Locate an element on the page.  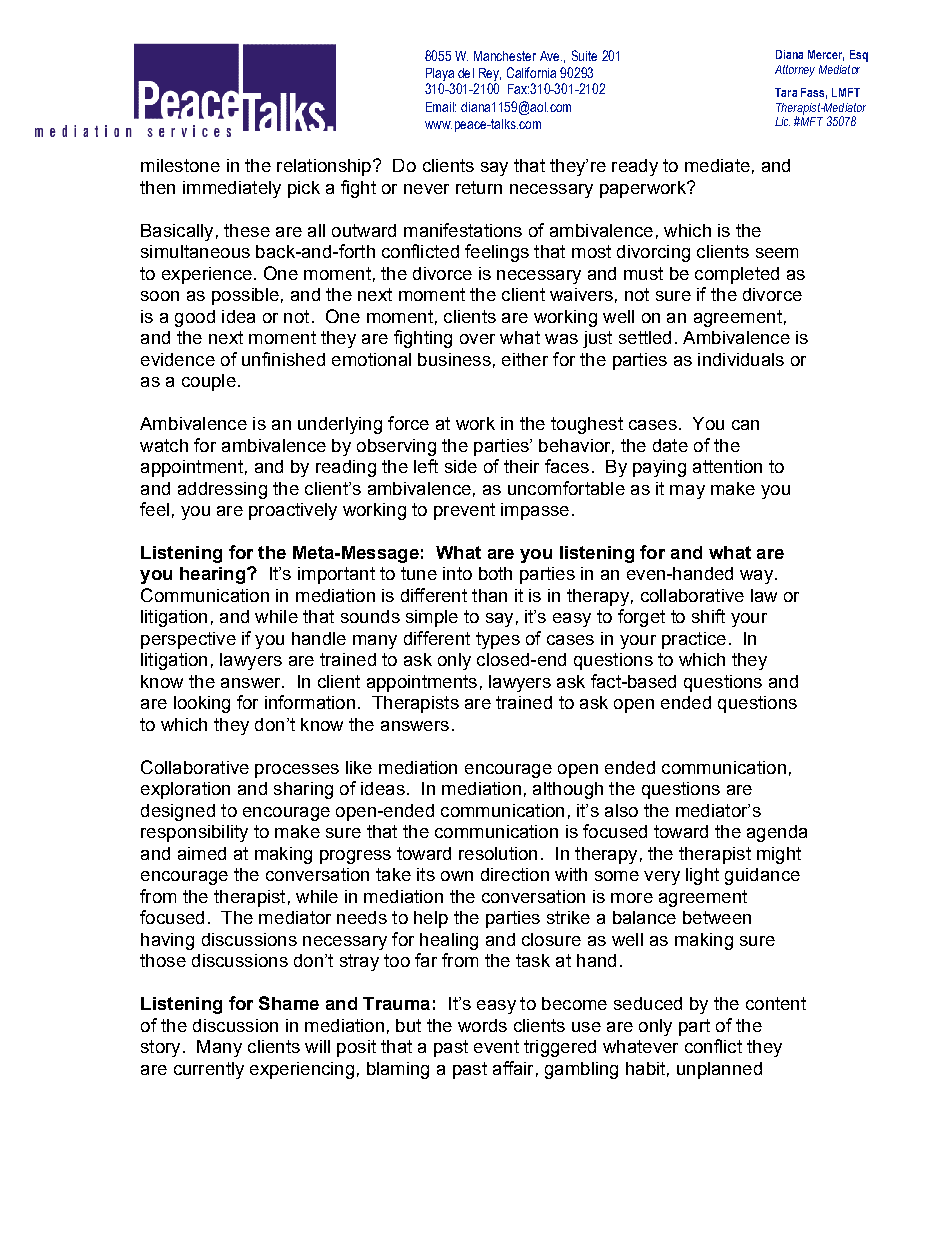
currently is located at coordinates (209, 1070).
